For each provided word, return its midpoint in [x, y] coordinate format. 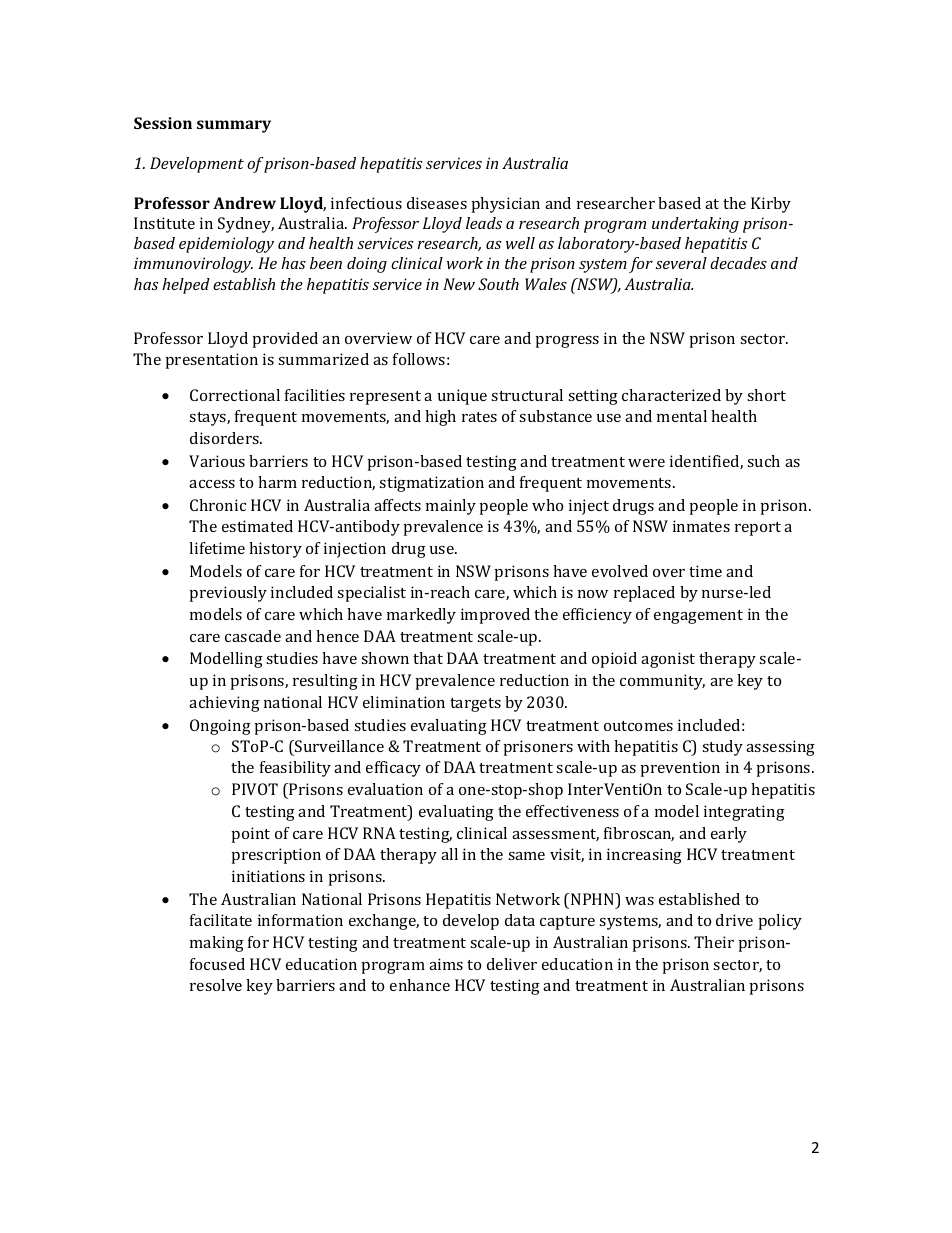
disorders [225, 438]
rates [479, 417]
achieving [224, 704]
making [217, 944]
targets [475, 705]
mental [682, 416]
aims [446, 964]
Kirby [771, 205]
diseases [437, 203]
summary [234, 126]
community [662, 682]
